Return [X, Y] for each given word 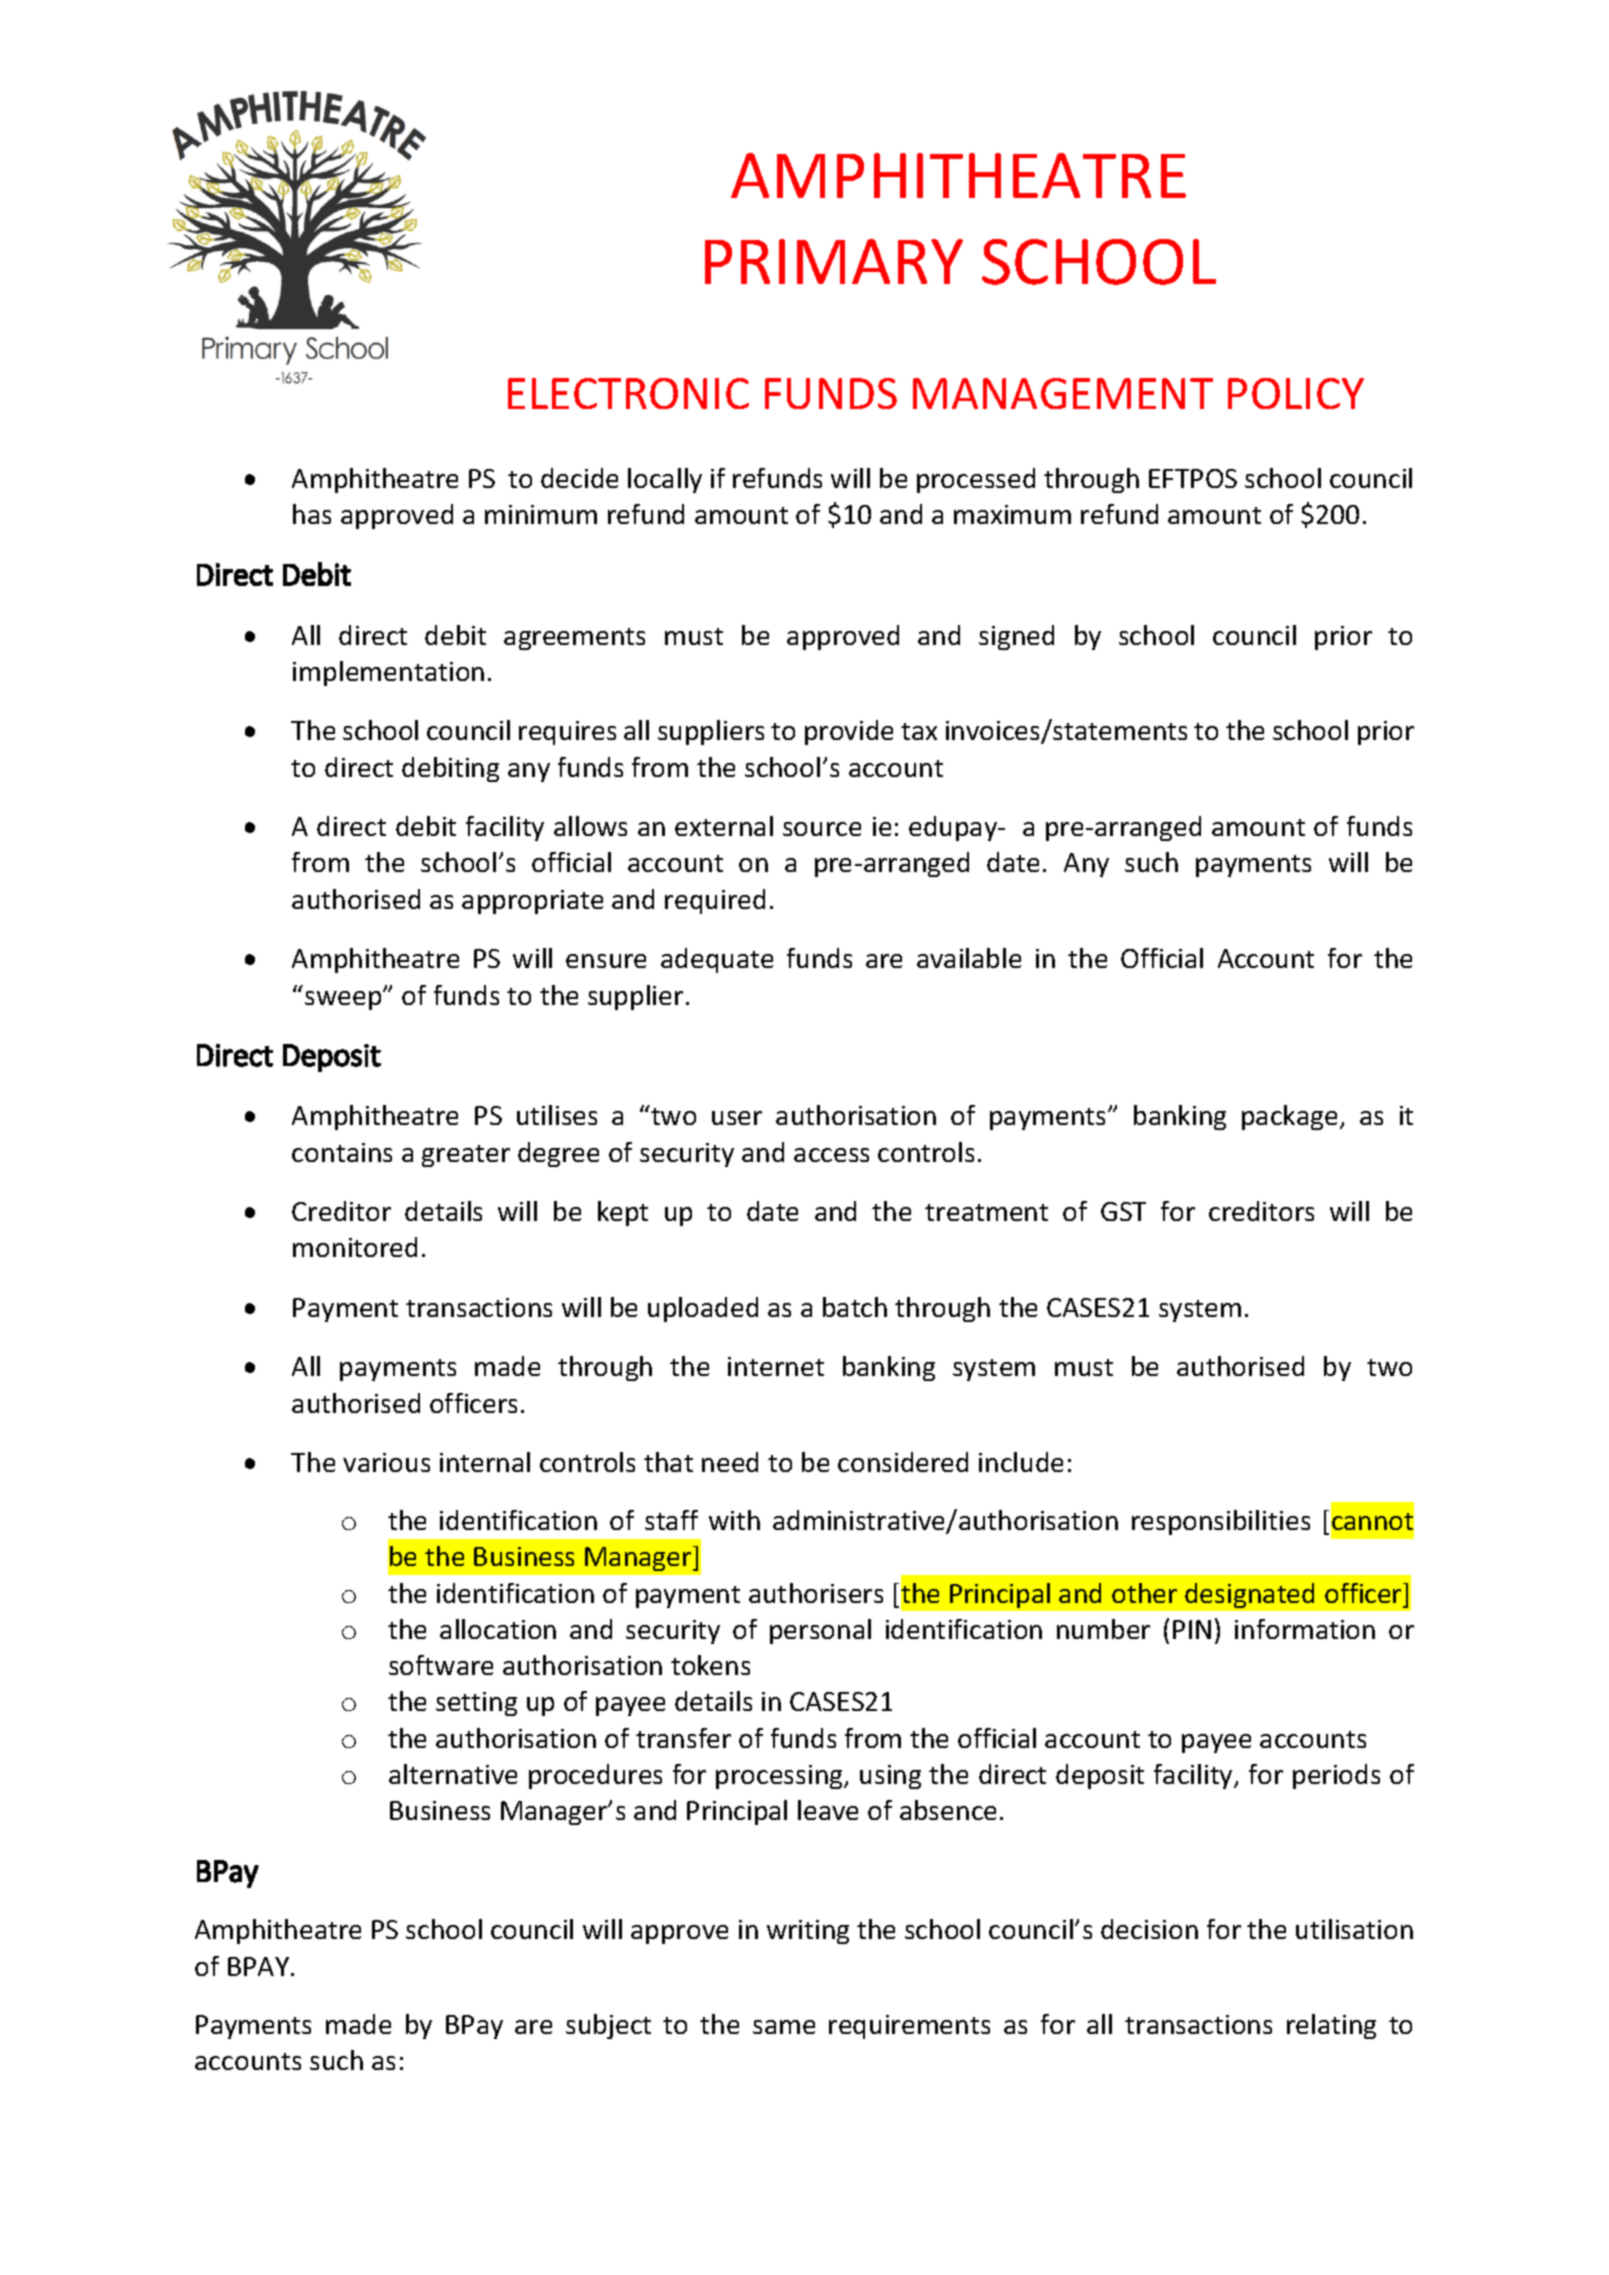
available [969, 958]
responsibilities [1221, 1522]
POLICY [1296, 393]
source [822, 829]
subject [608, 2026]
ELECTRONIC [628, 393]
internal [485, 1462]
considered [903, 1462]
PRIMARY [834, 261]
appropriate [532, 902]
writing [808, 1932]
